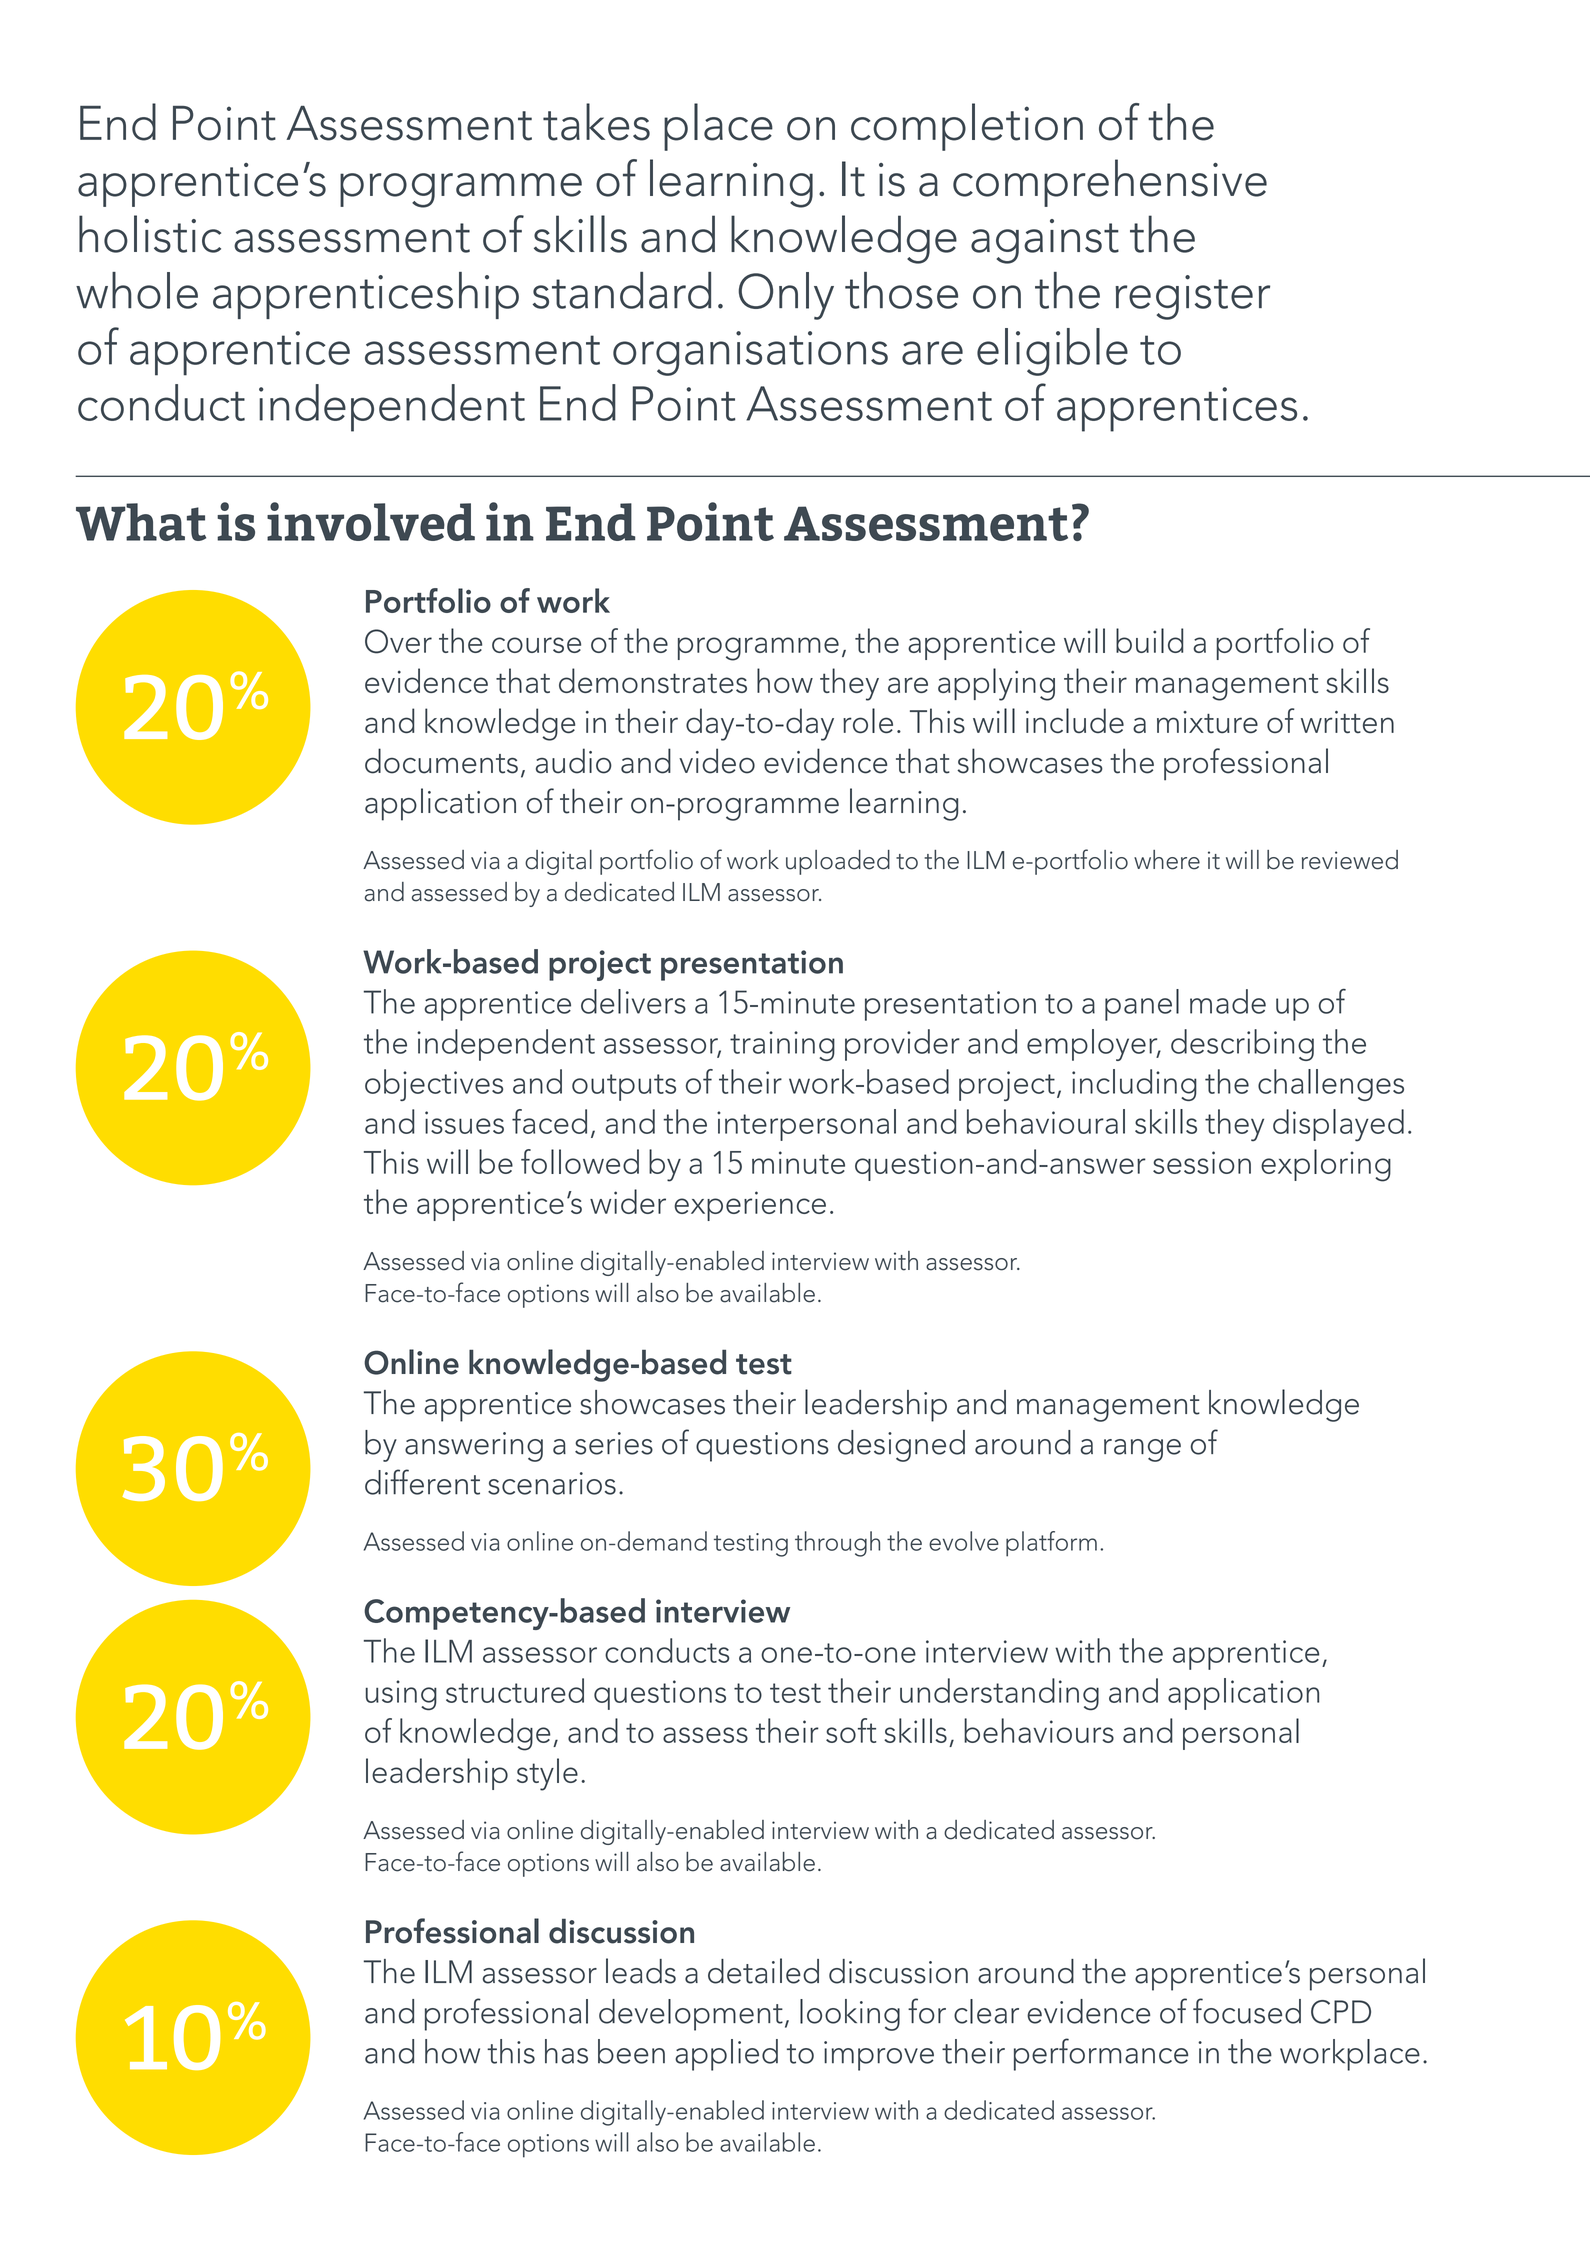  Describe the element at coordinates (566, 2051) in the document. I see `has` at that location.
